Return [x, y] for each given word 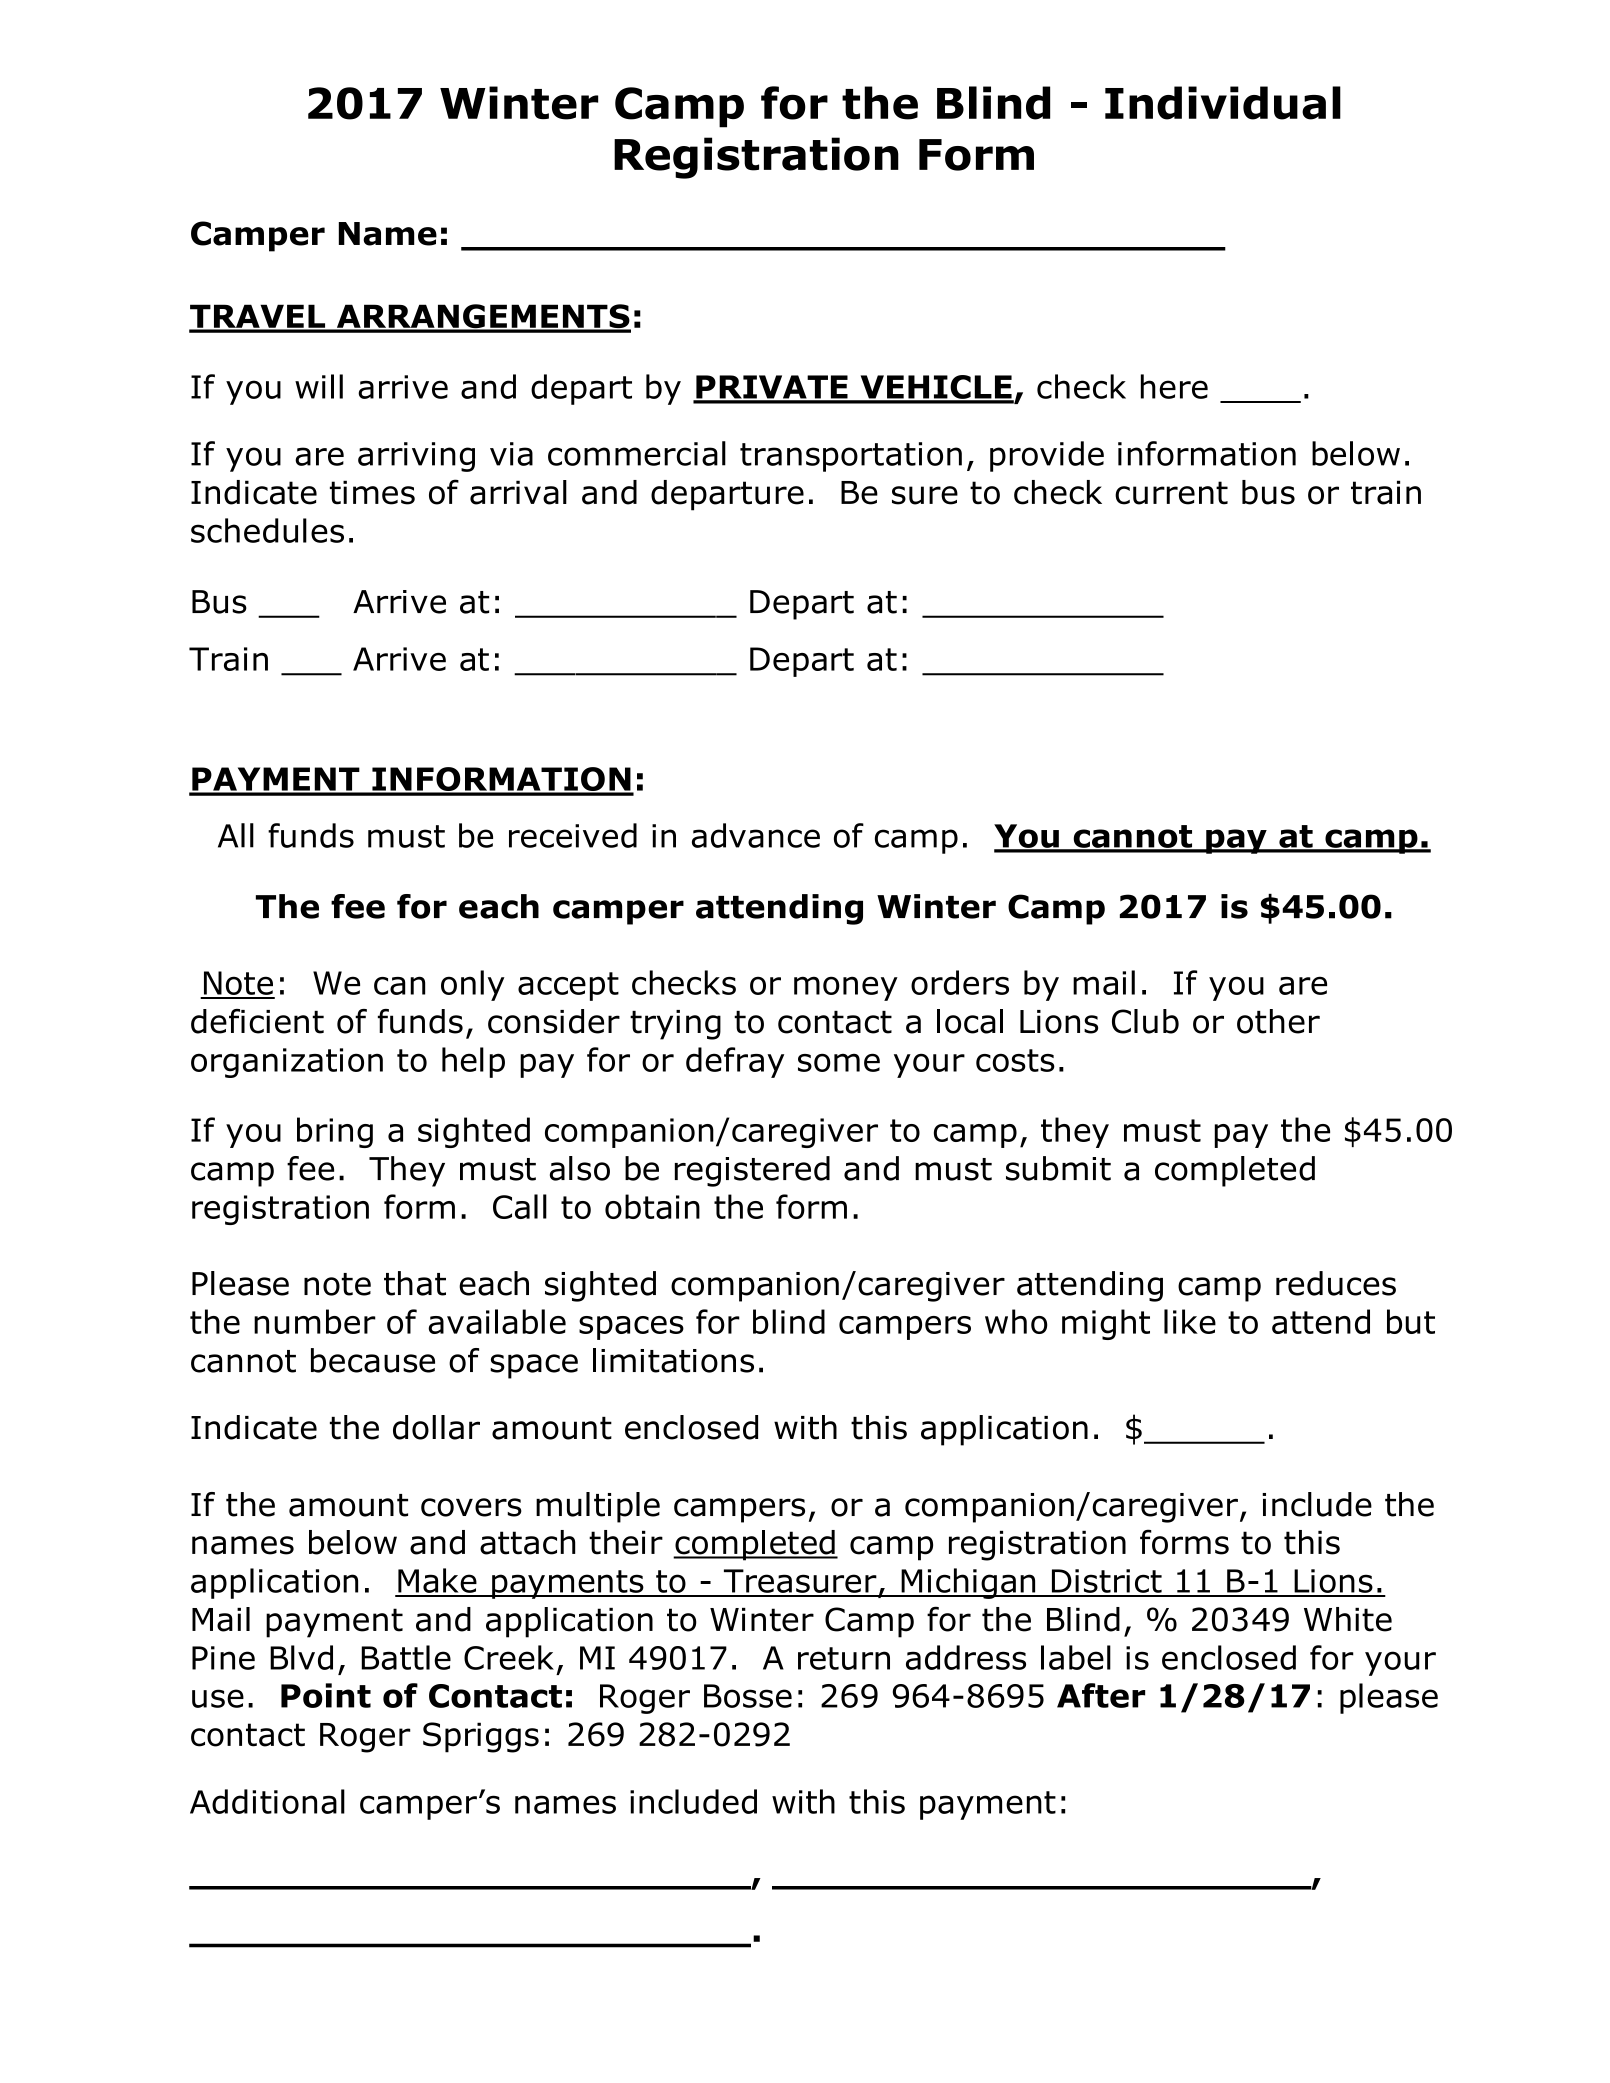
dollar [436, 1427]
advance [756, 835]
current [1171, 493]
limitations [673, 1360]
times [372, 492]
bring [335, 1132]
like [1190, 1321]
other [1278, 1021]
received [573, 835]
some [839, 1062]
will [319, 386]
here [1174, 386]
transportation [851, 457]
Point [326, 1695]
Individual [1223, 103]
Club [1145, 1021]
